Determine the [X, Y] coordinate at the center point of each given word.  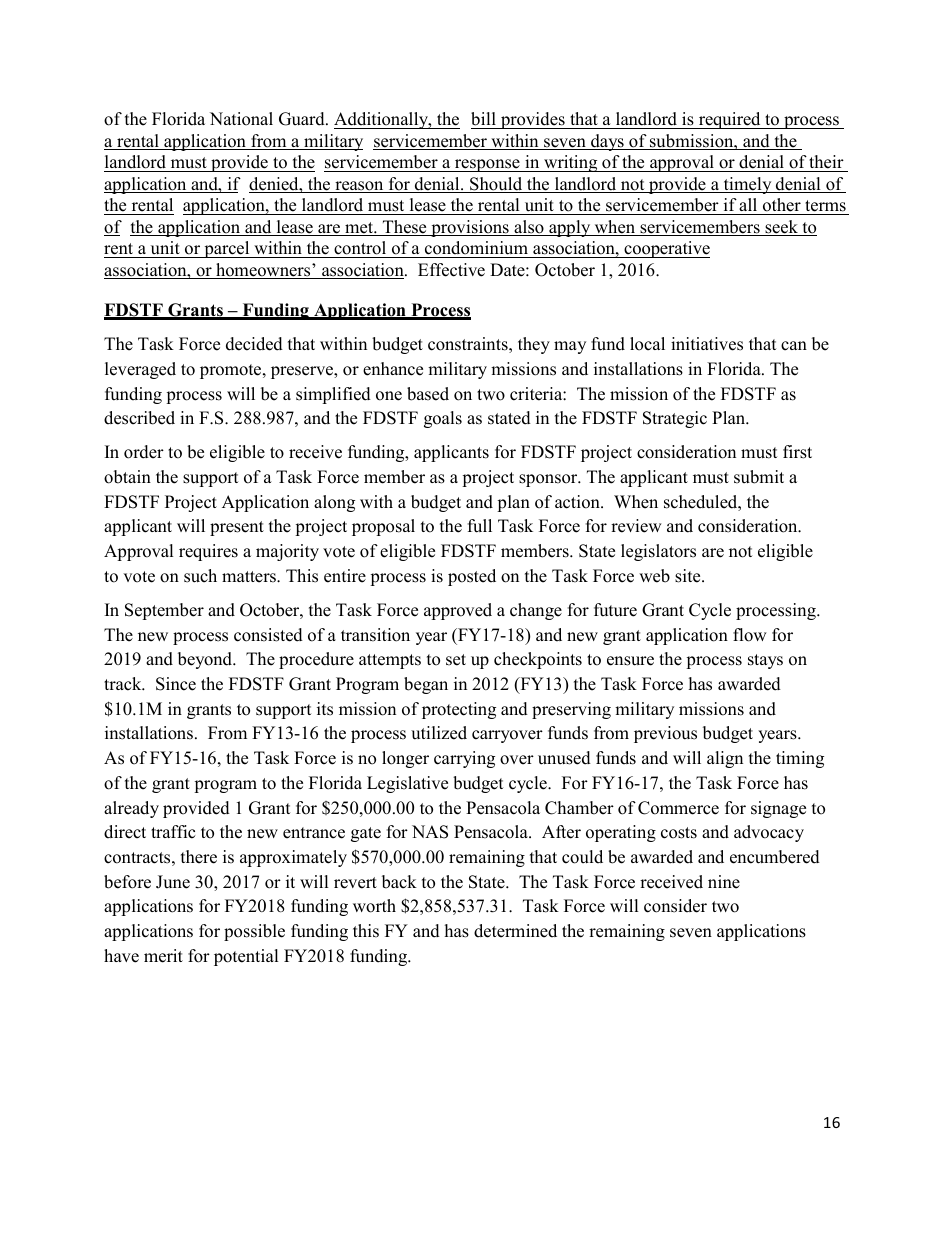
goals [443, 419]
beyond [206, 660]
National [241, 119]
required [729, 120]
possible [254, 932]
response [487, 165]
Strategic [675, 419]
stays [765, 661]
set [456, 660]
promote [232, 371]
